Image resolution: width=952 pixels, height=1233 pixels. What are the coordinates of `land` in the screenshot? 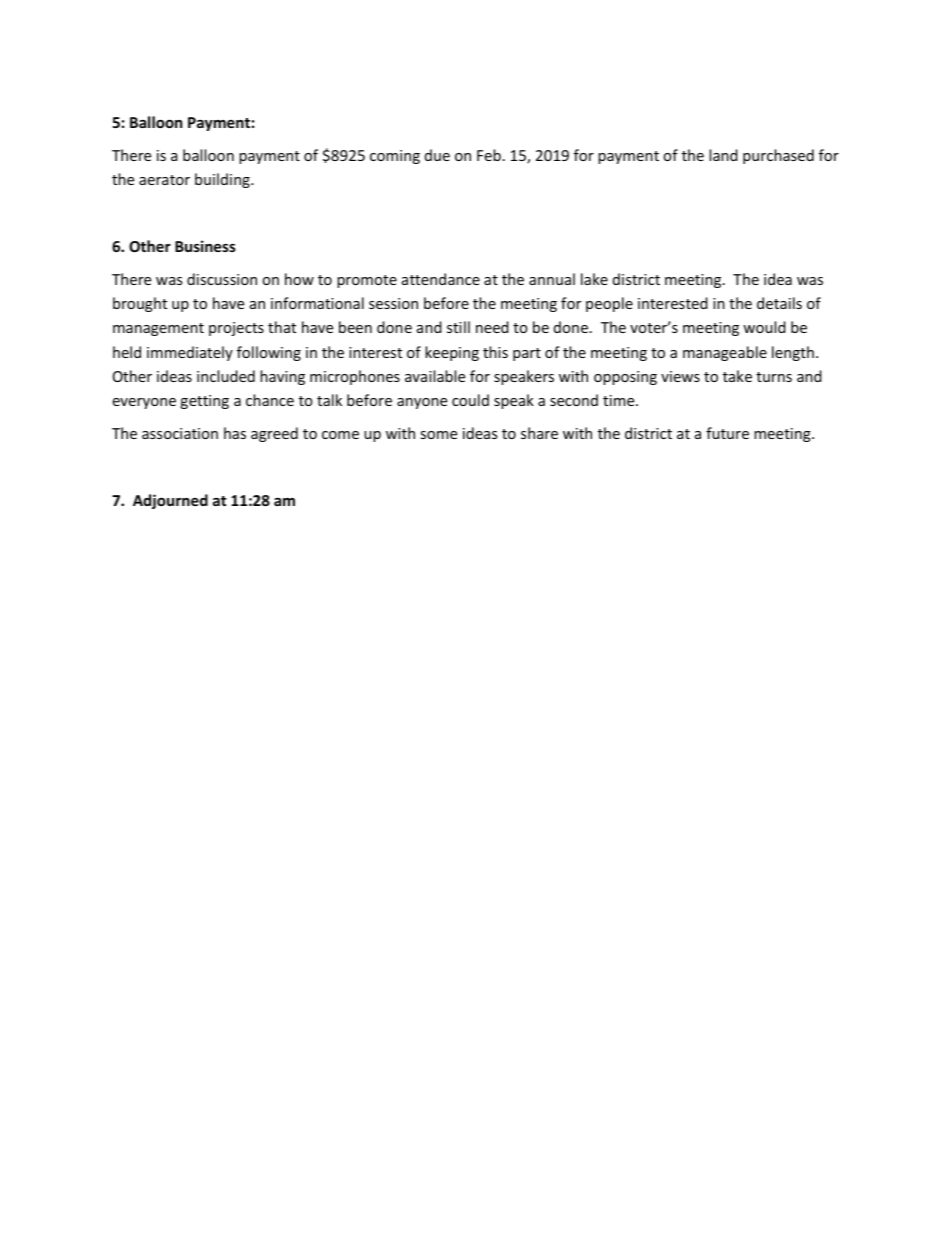 It's located at (723, 155).
